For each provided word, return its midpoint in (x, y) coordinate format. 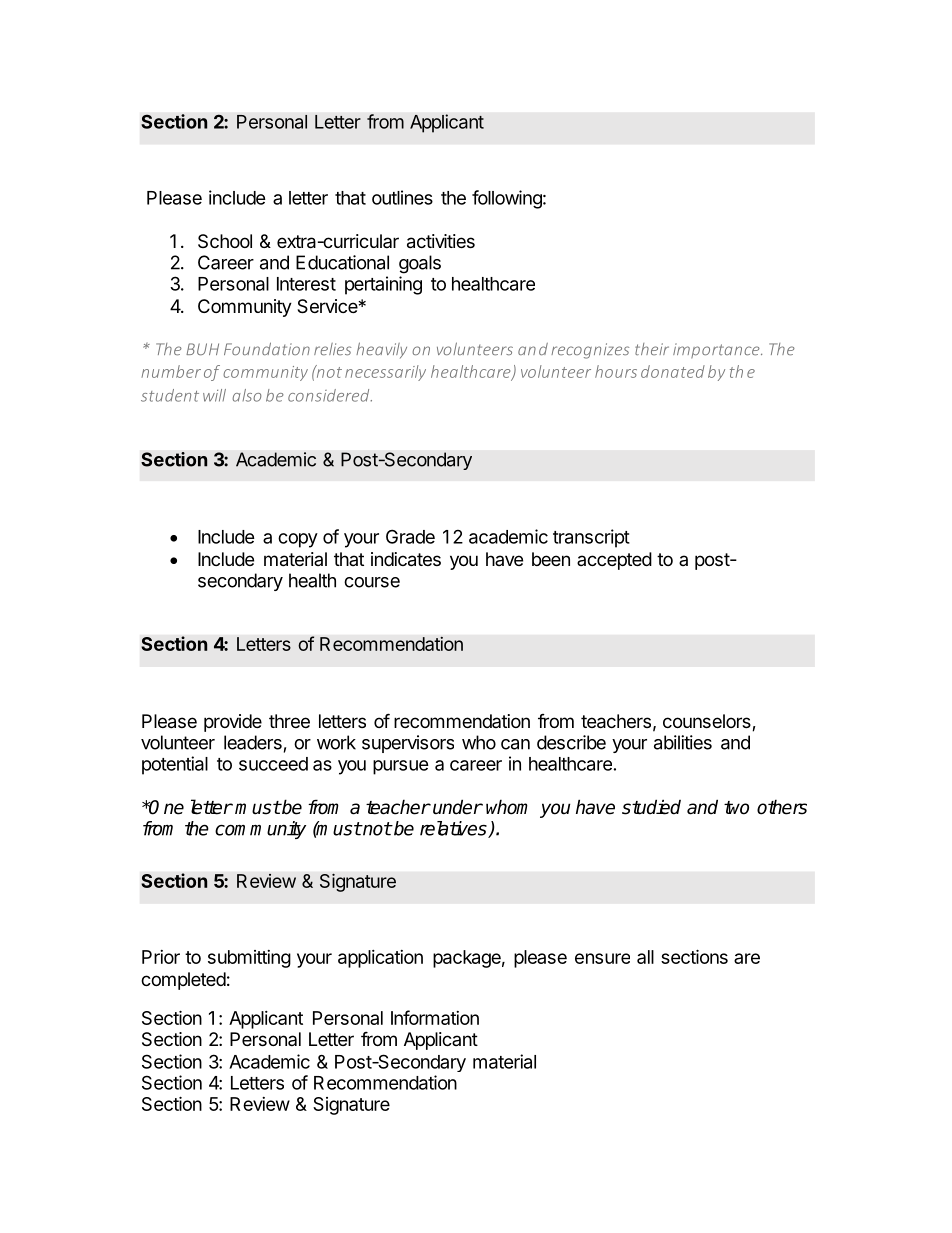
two (736, 808)
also (246, 395)
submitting (249, 959)
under (458, 807)
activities (441, 241)
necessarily (385, 373)
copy (298, 540)
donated (673, 371)
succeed (273, 764)
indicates (406, 559)
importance (717, 350)
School (225, 241)
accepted (614, 561)
